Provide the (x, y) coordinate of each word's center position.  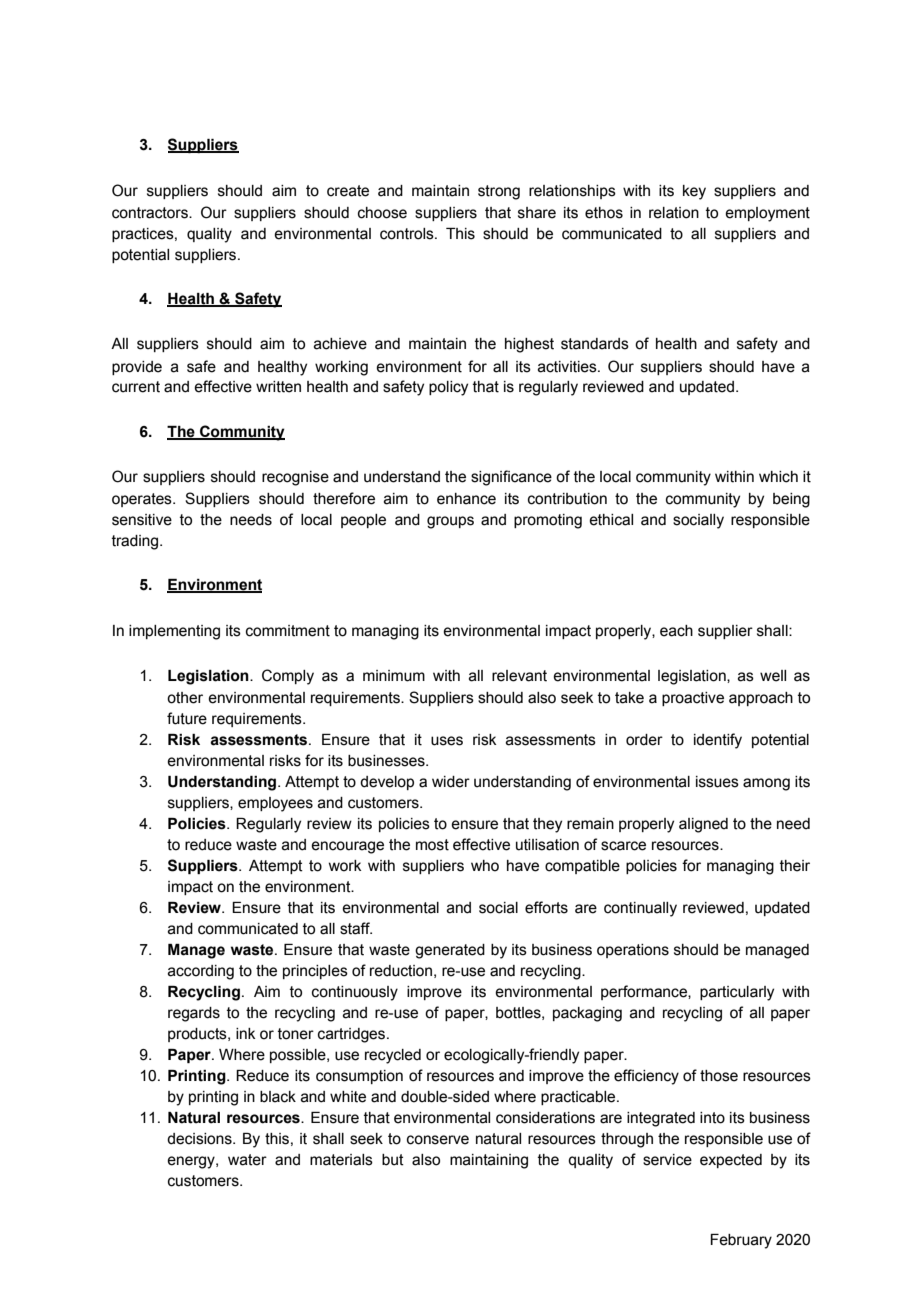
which (778, 477)
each (676, 631)
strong (499, 192)
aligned (703, 825)
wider (451, 782)
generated (450, 951)
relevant (519, 676)
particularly (737, 993)
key (694, 192)
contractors (151, 213)
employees (275, 804)
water (247, 1160)
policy (448, 388)
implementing (174, 632)
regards (194, 1014)
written (278, 387)
